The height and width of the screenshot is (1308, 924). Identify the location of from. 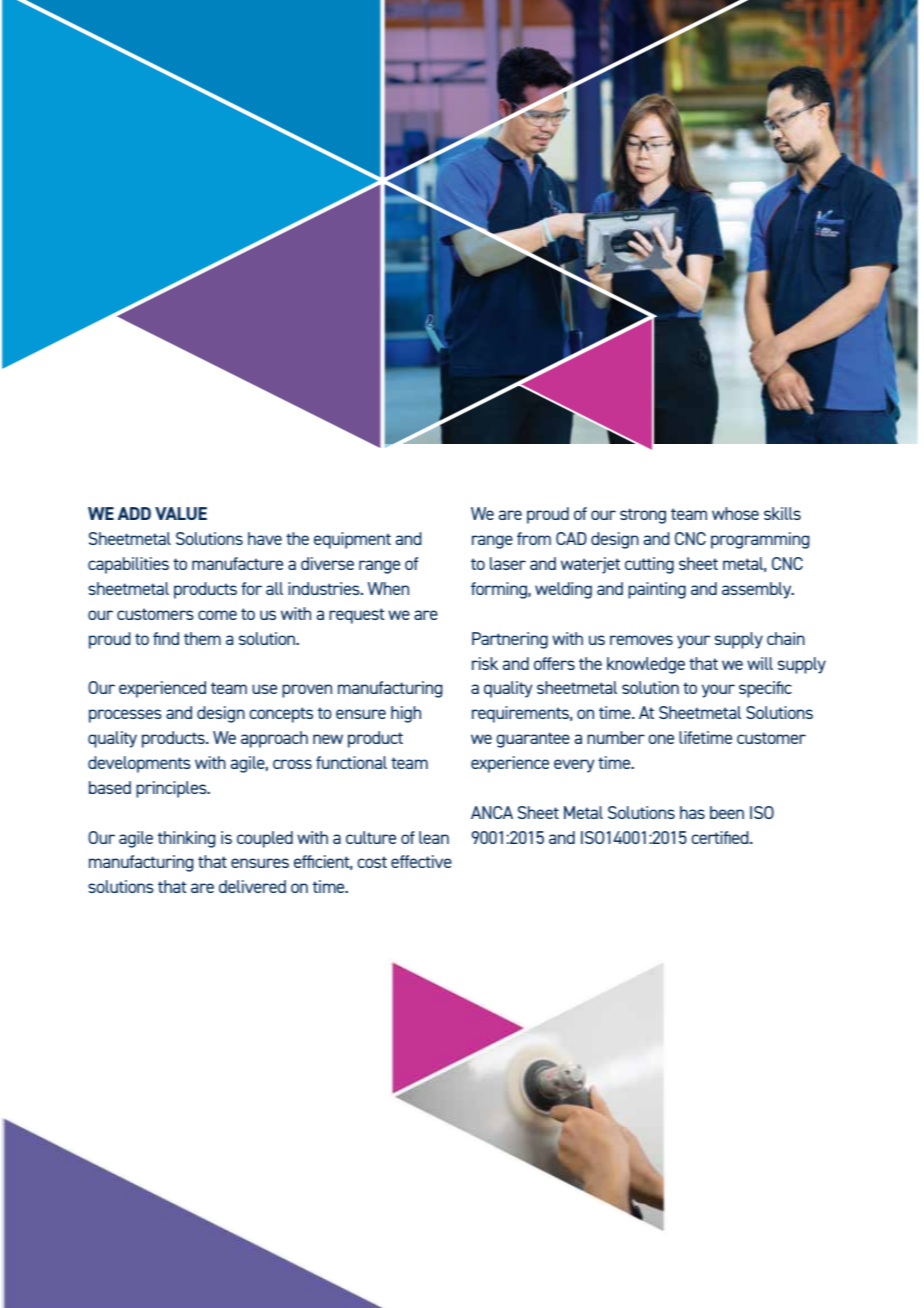
(534, 538).
